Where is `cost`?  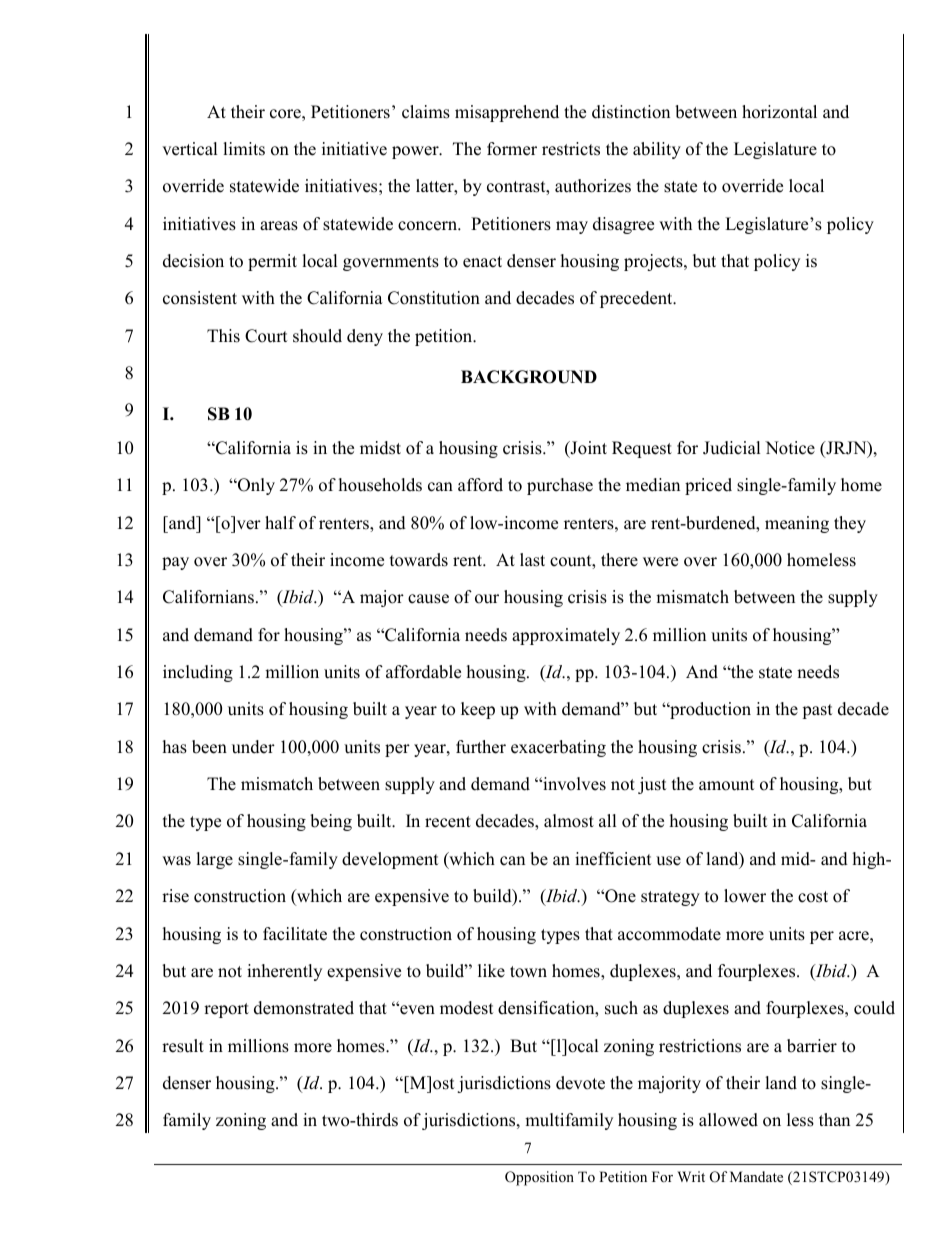 cost is located at coordinates (813, 897).
